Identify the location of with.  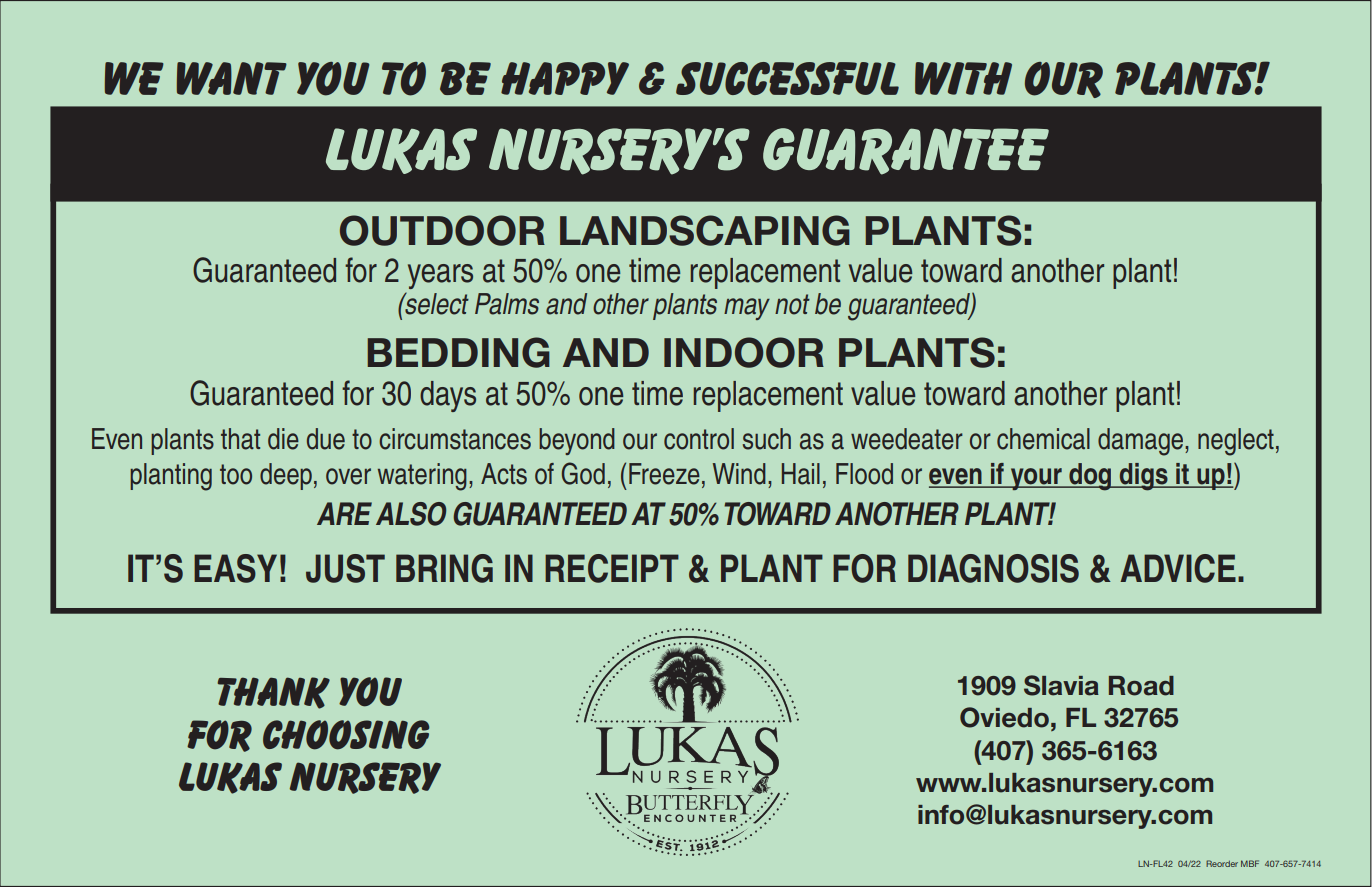
(963, 78).
